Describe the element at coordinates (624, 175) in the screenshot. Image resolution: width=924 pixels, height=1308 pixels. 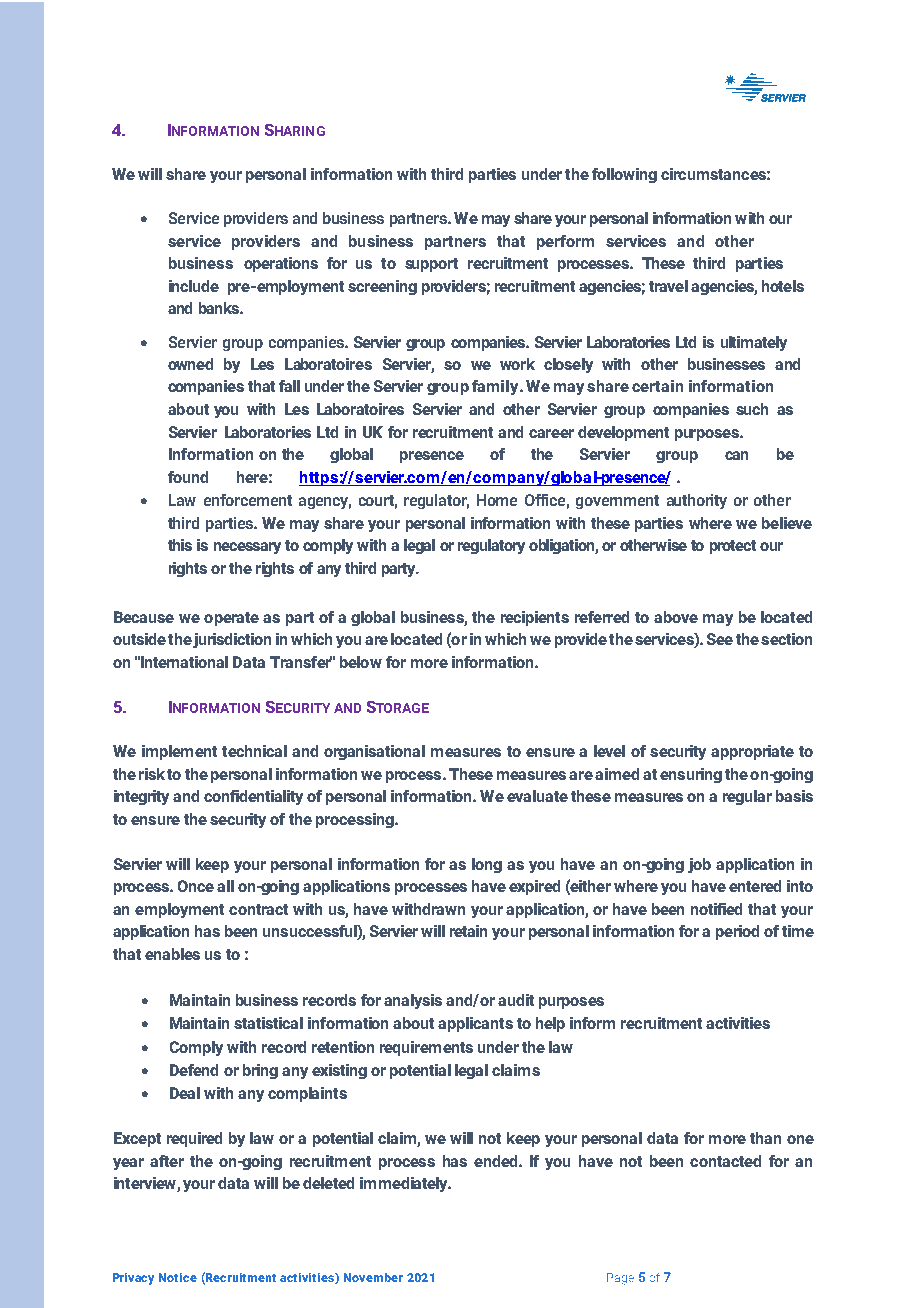
I see `following` at that location.
